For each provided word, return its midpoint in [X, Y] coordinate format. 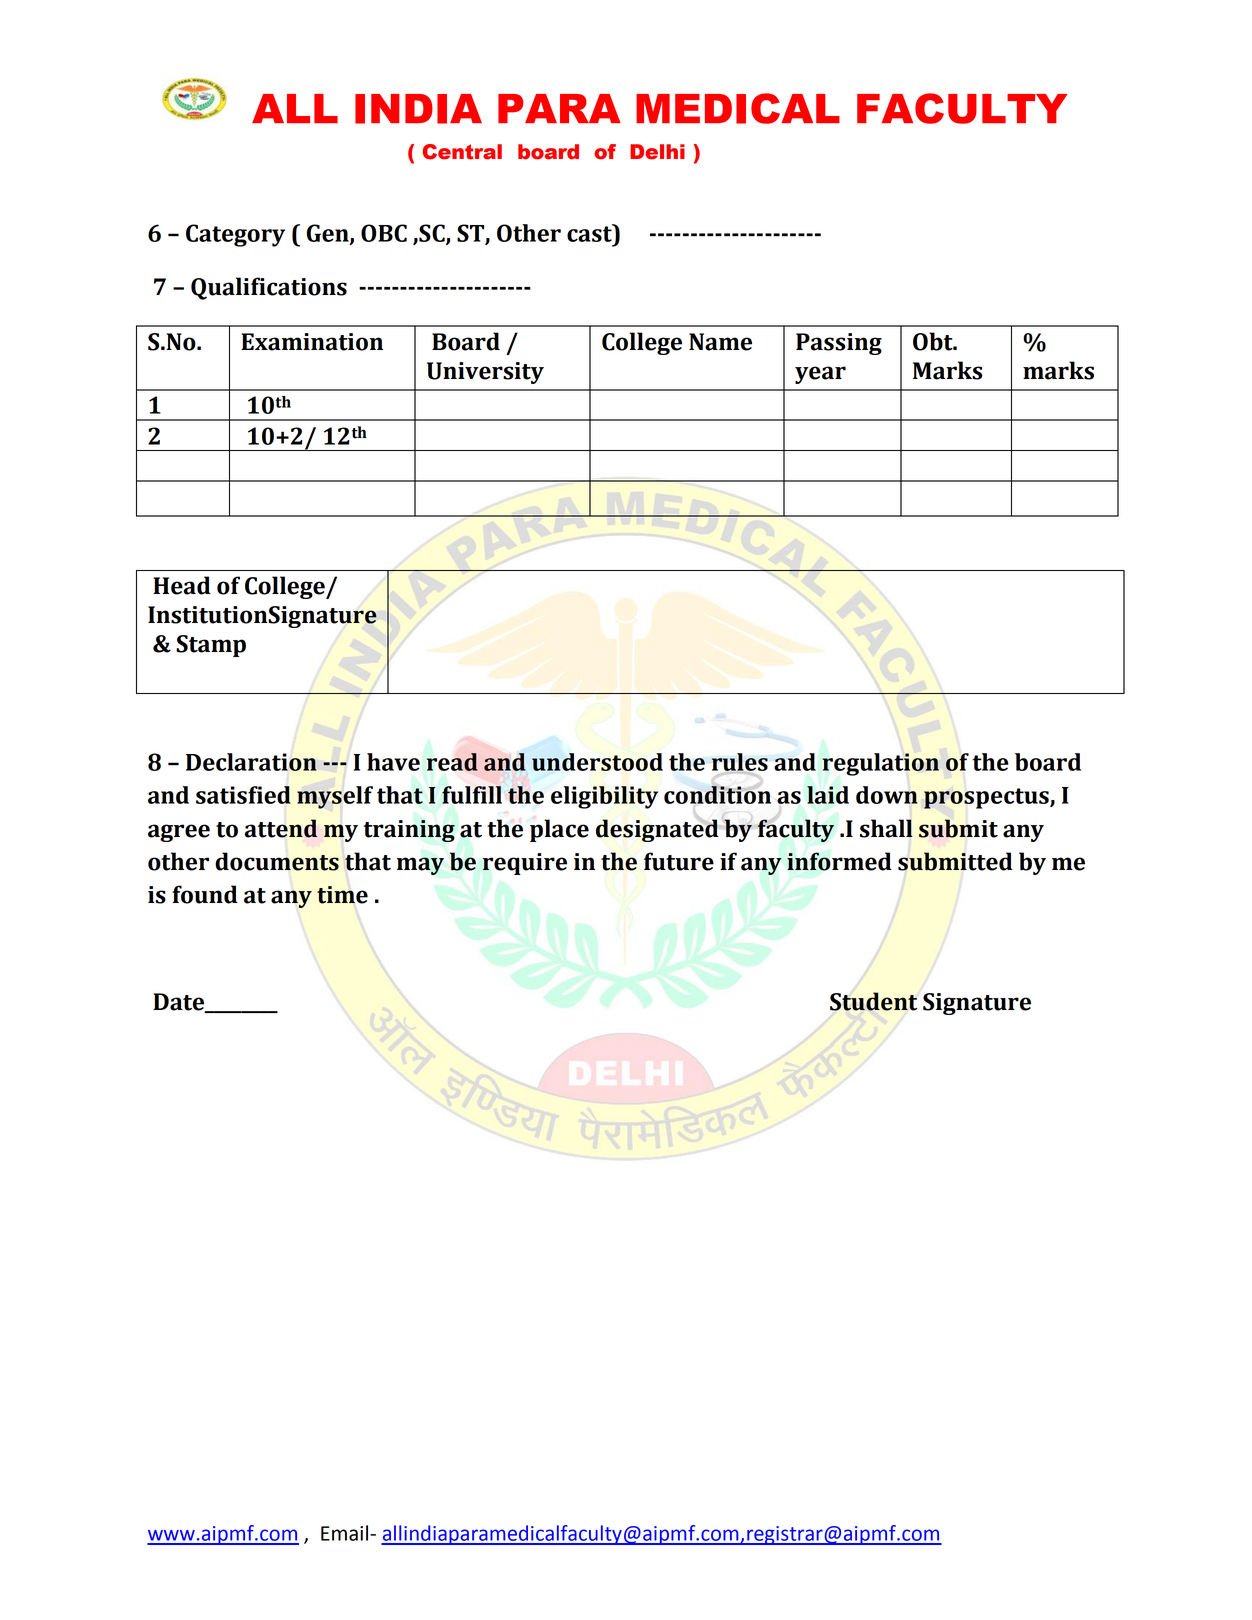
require [525, 864]
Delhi [657, 152]
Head [182, 585]
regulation [880, 764]
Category [235, 235]
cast [590, 233]
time [342, 895]
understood [597, 762]
